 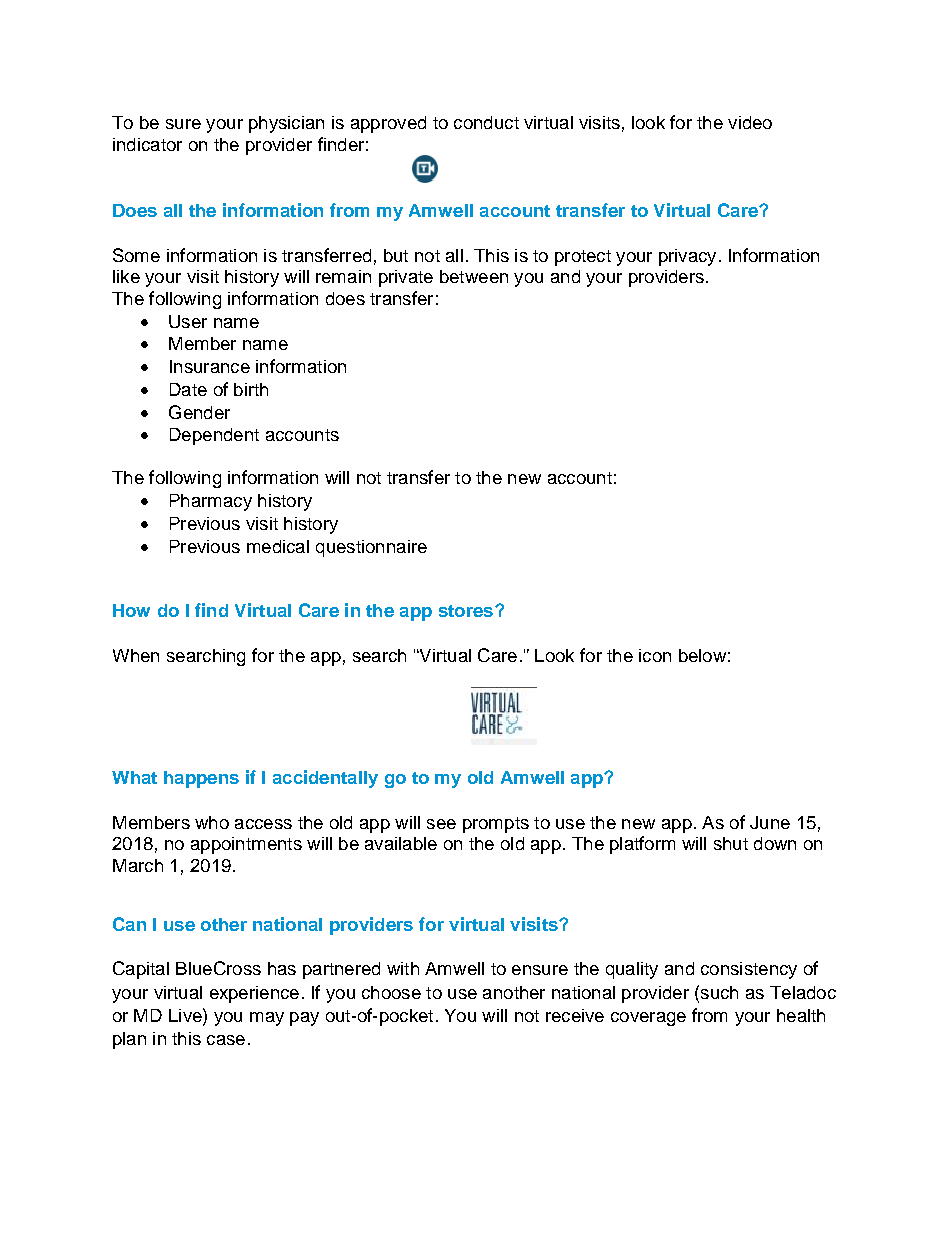 What do you see at coordinates (702, 655) in the document?
I see `below` at bounding box center [702, 655].
